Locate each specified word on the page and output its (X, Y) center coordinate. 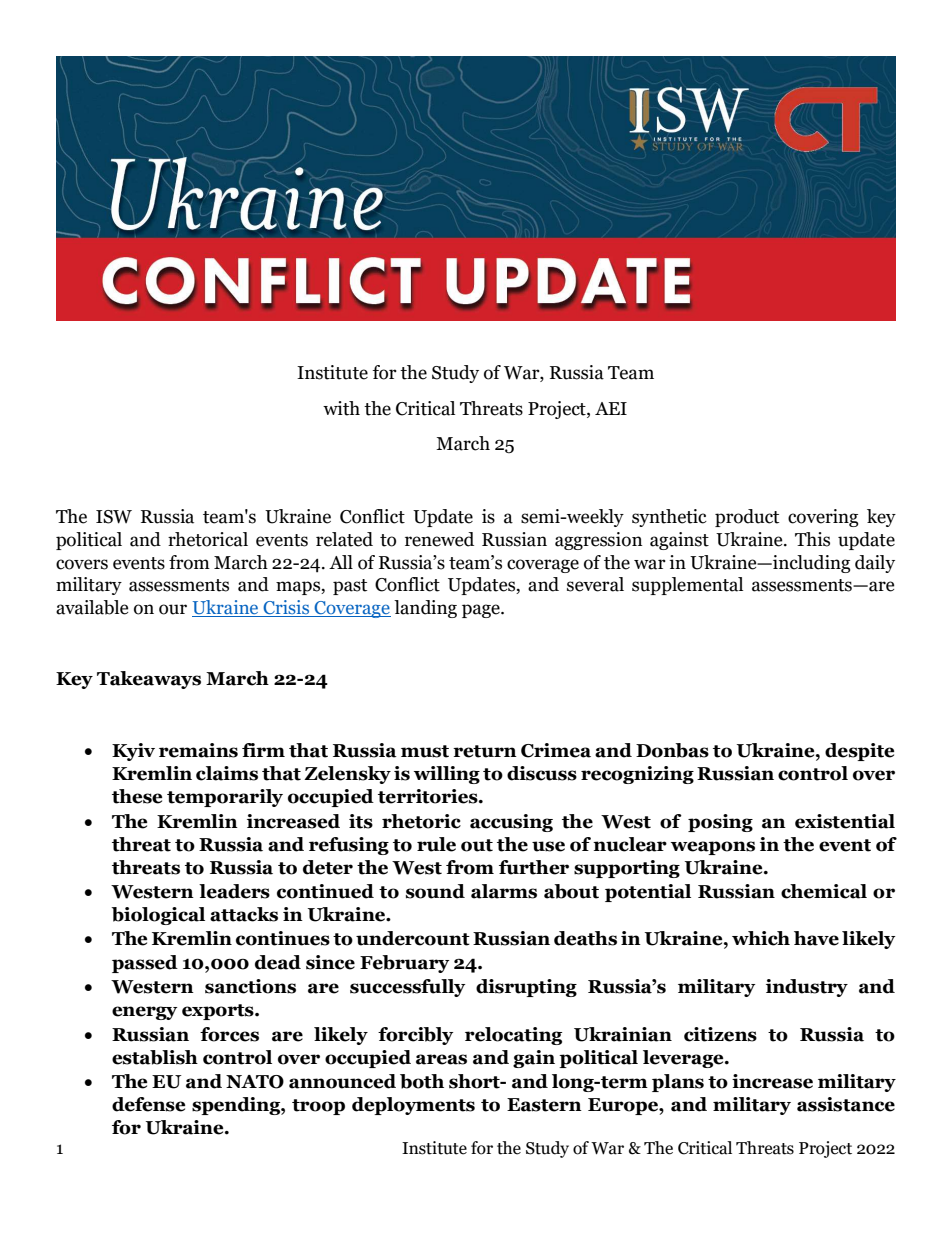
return (485, 751)
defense (148, 1104)
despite (859, 752)
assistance (846, 1104)
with (341, 408)
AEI (611, 408)
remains (198, 750)
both (422, 1081)
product (747, 518)
